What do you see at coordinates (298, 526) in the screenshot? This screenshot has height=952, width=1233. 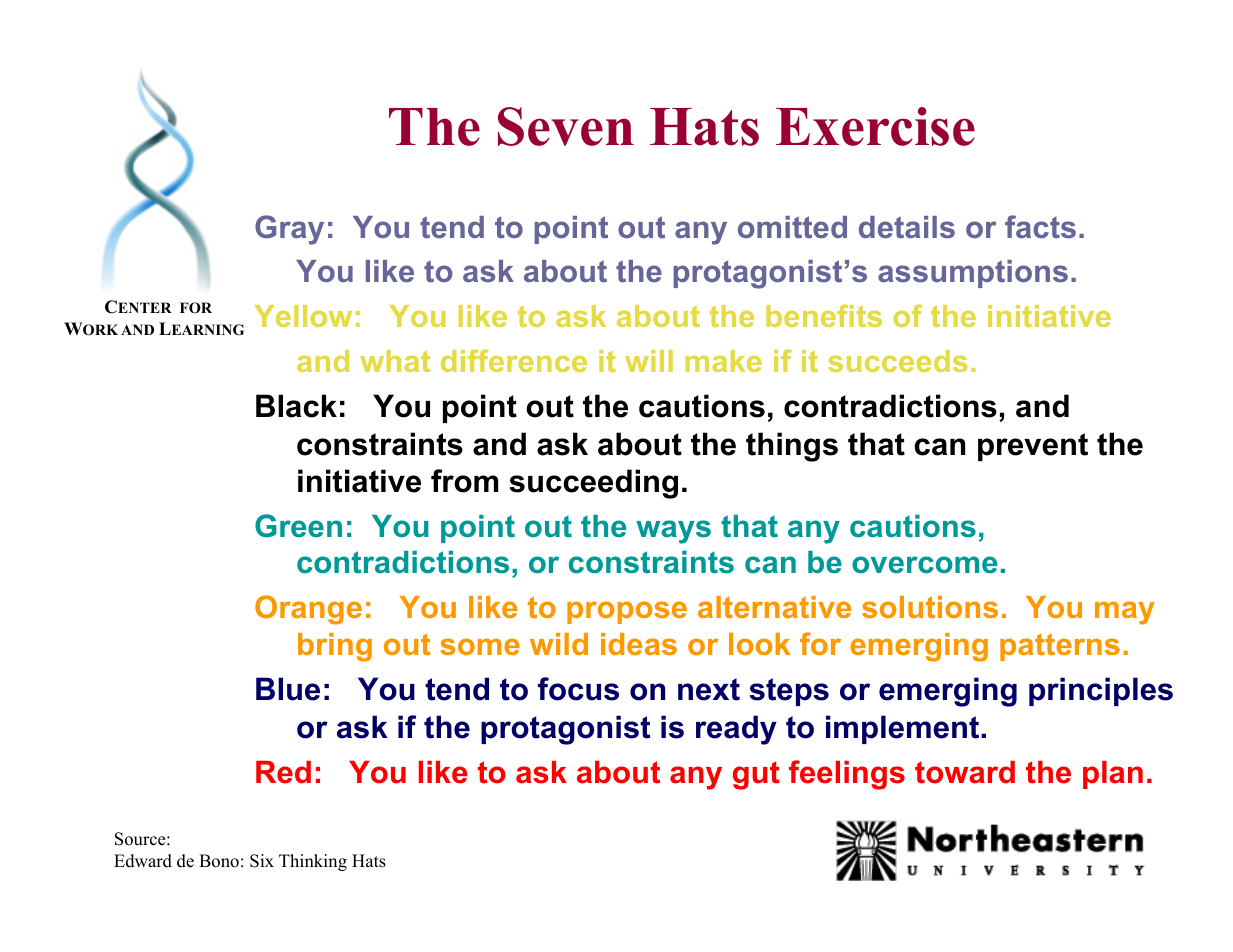 I see `Green` at bounding box center [298, 526].
